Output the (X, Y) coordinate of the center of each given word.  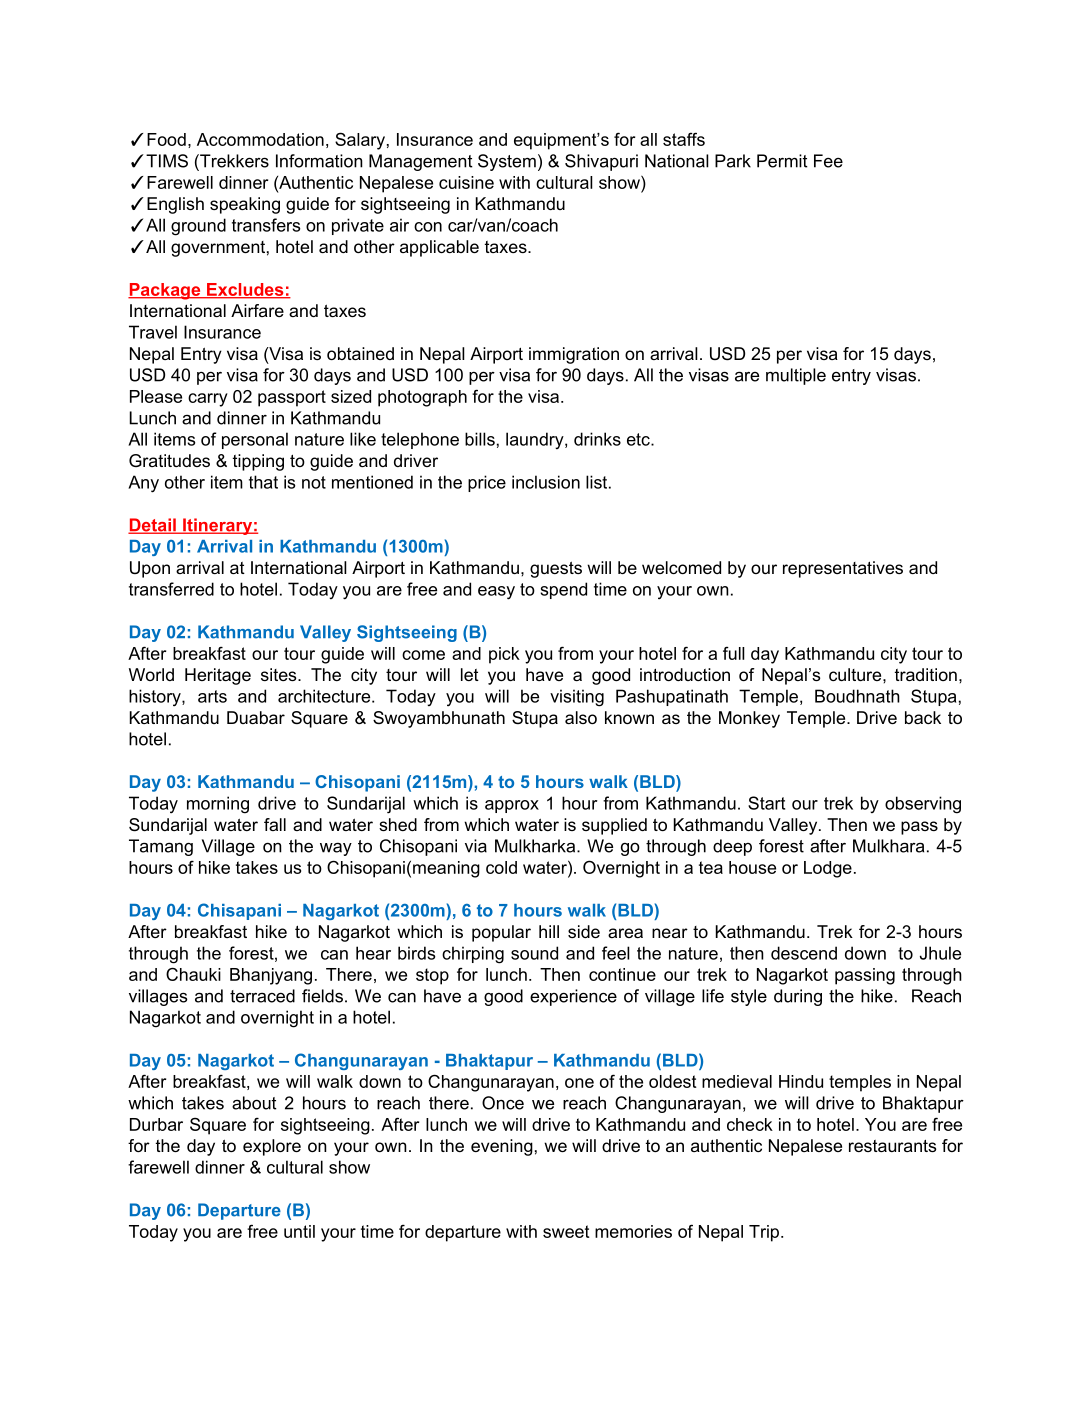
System (507, 162)
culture (856, 674)
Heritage (218, 676)
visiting (577, 698)
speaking (245, 205)
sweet (566, 1231)
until (299, 1231)
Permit (782, 161)
